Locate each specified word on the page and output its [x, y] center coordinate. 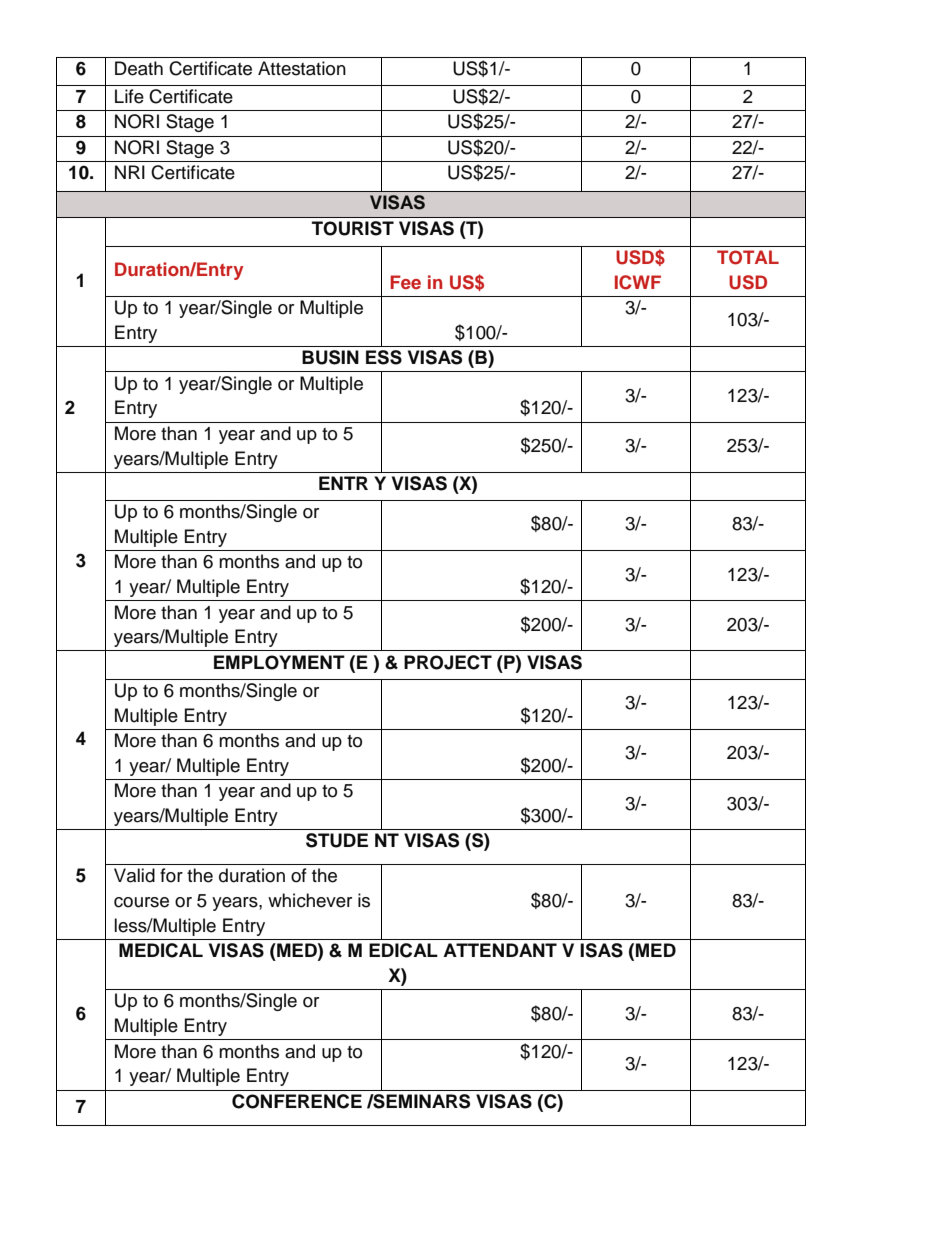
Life [129, 96]
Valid [134, 875]
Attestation [302, 68]
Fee [405, 282]
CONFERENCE [297, 1101]
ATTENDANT [500, 950]
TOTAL [748, 257]
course [141, 902]
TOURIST [353, 228]
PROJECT [448, 662]
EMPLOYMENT [279, 662]
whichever [310, 900]
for [171, 875]
